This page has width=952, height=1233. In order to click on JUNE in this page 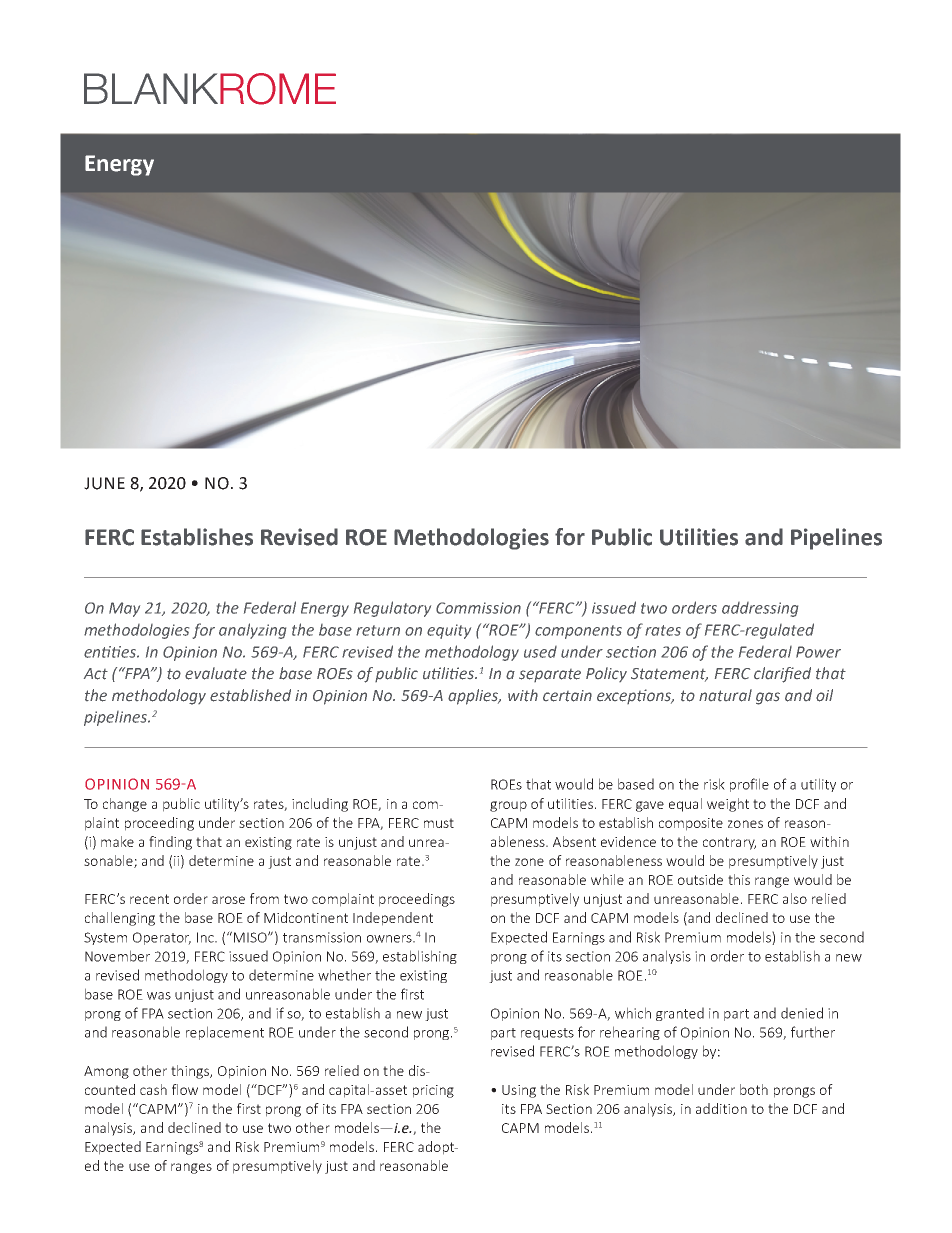, I will do `click(104, 483)`.
